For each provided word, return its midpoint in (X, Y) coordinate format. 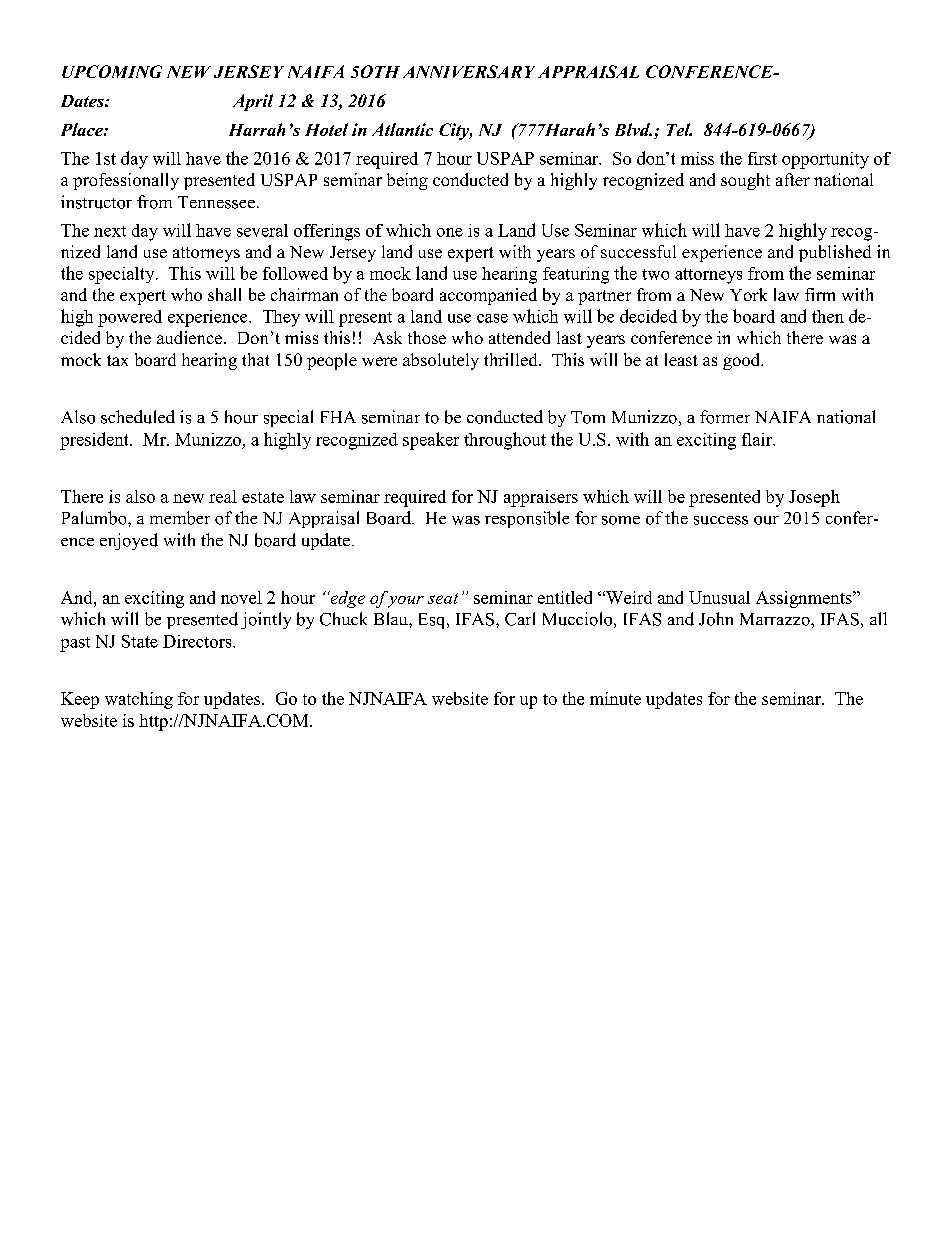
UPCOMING (112, 71)
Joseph (814, 498)
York (748, 294)
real (223, 496)
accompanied (488, 296)
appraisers (541, 498)
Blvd (633, 129)
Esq (433, 621)
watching (139, 700)
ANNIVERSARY (469, 71)
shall (224, 294)
